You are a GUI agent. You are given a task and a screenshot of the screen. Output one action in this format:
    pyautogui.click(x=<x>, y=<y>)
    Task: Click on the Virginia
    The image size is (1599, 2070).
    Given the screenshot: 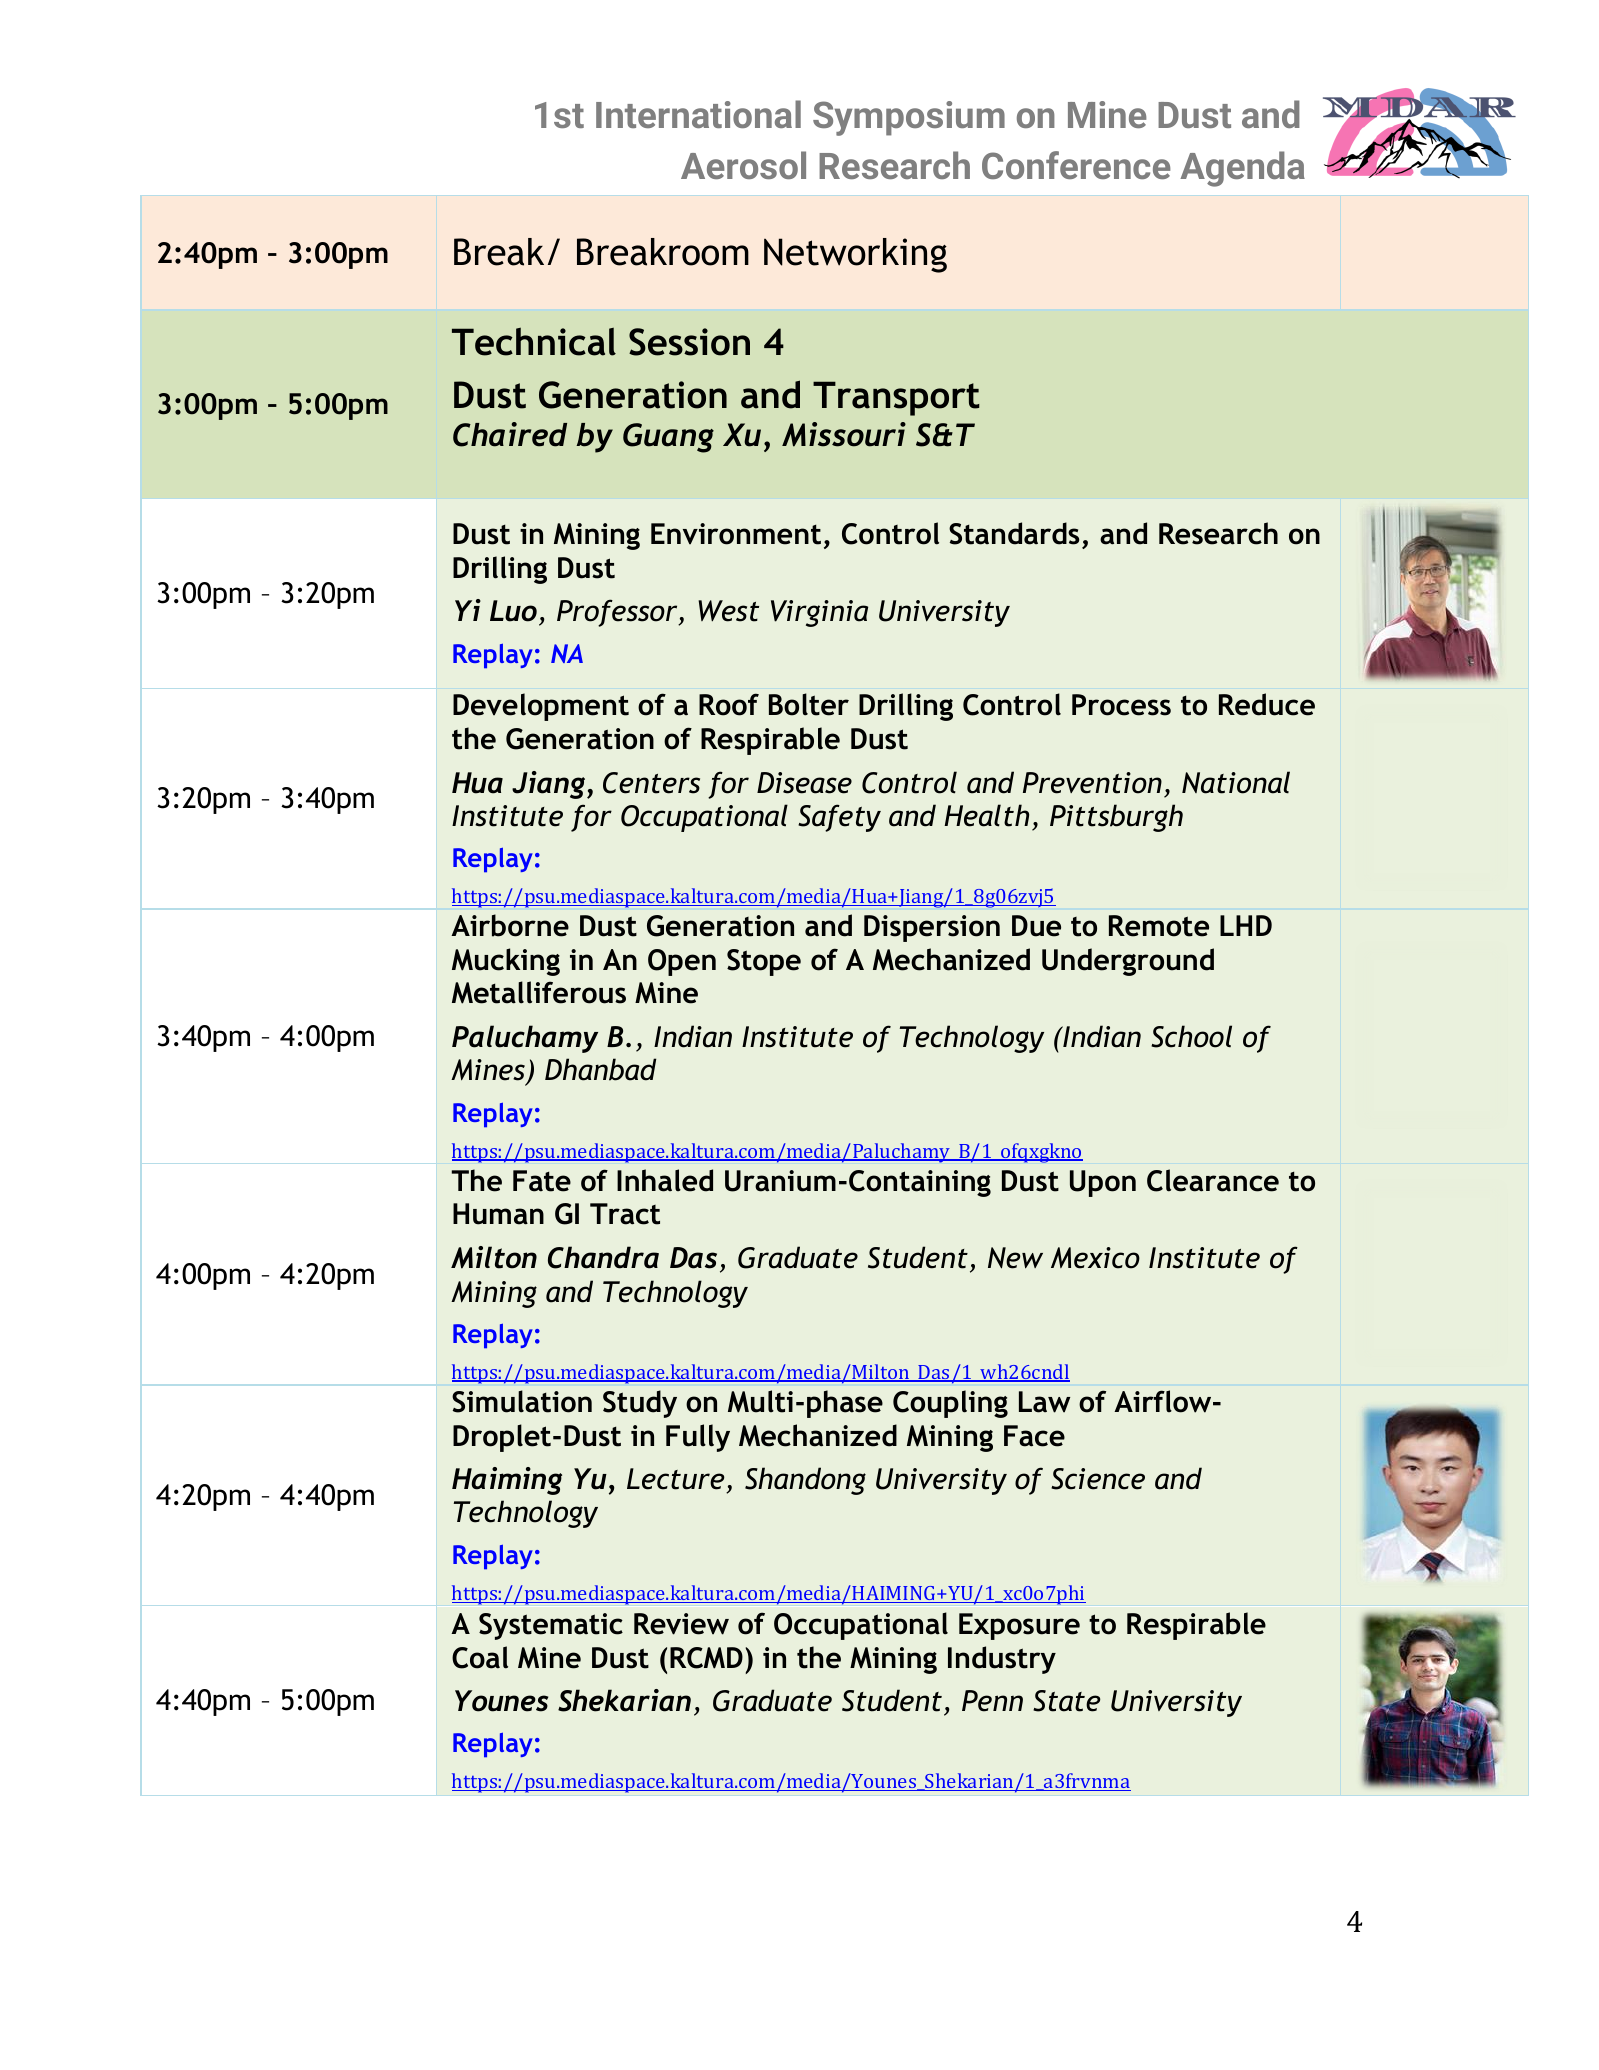 What is the action you would take?
    pyautogui.click(x=819, y=613)
